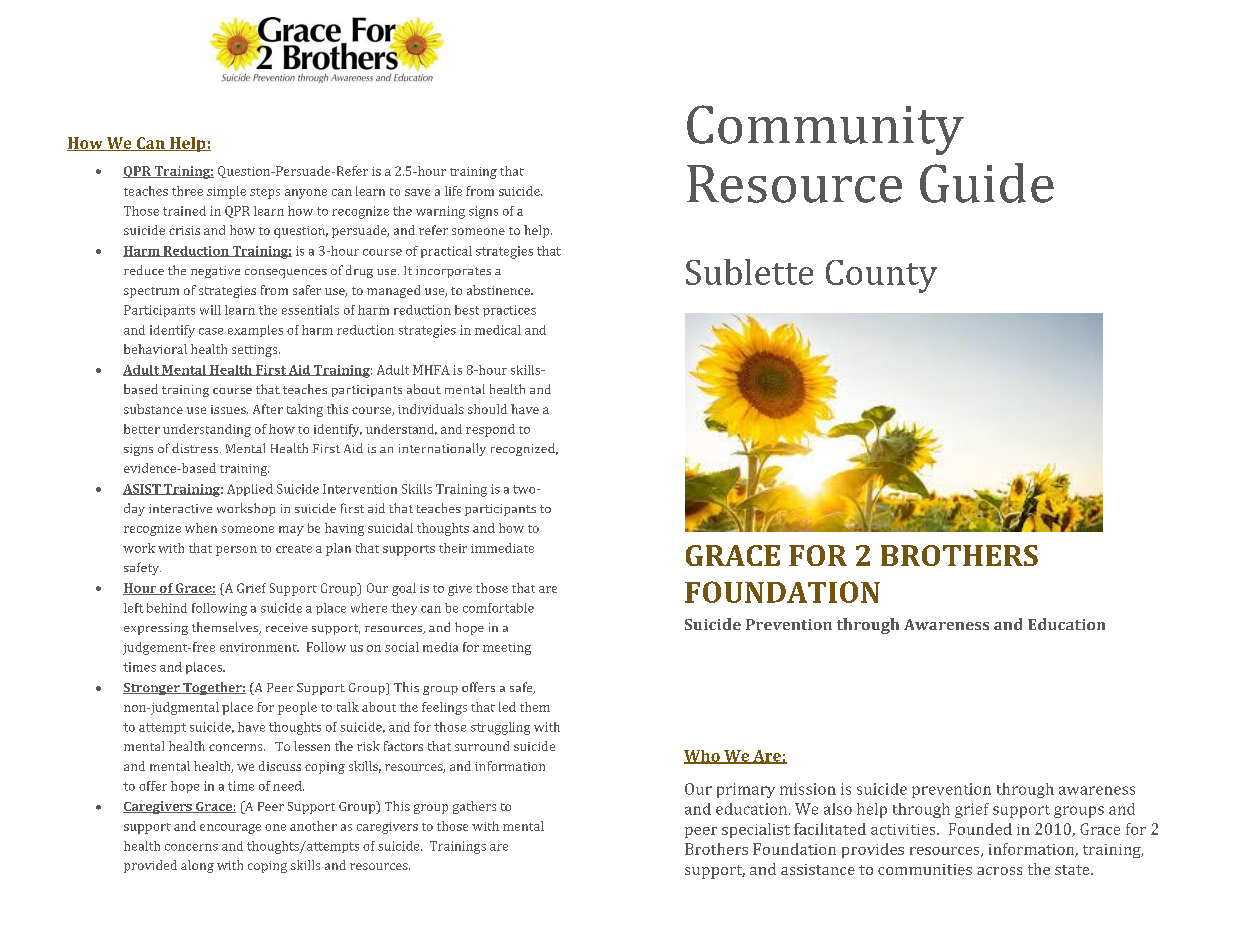  What do you see at coordinates (255, 331) in the image?
I see `examples` at bounding box center [255, 331].
